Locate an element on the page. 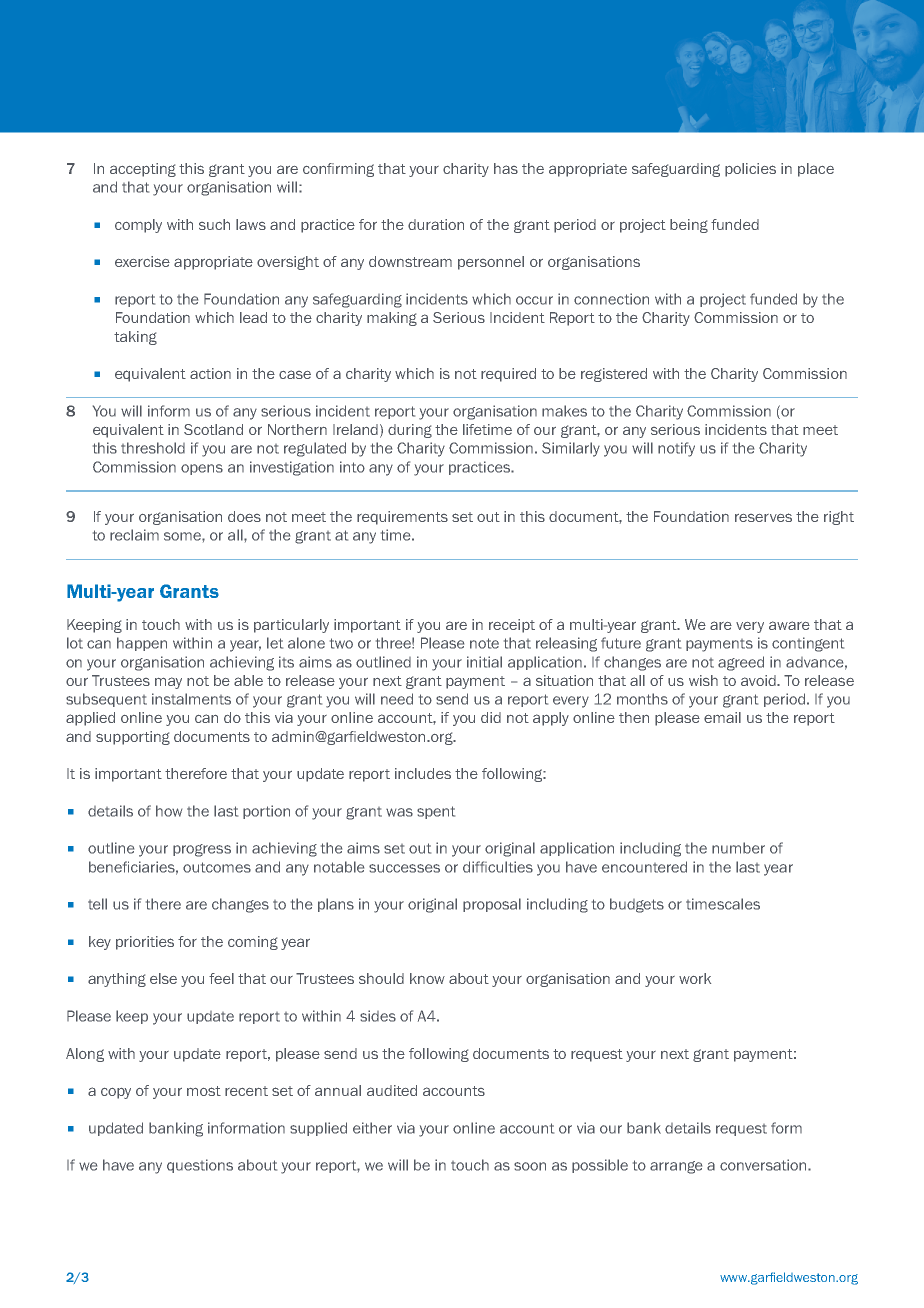  questions is located at coordinates (200, 1166).
